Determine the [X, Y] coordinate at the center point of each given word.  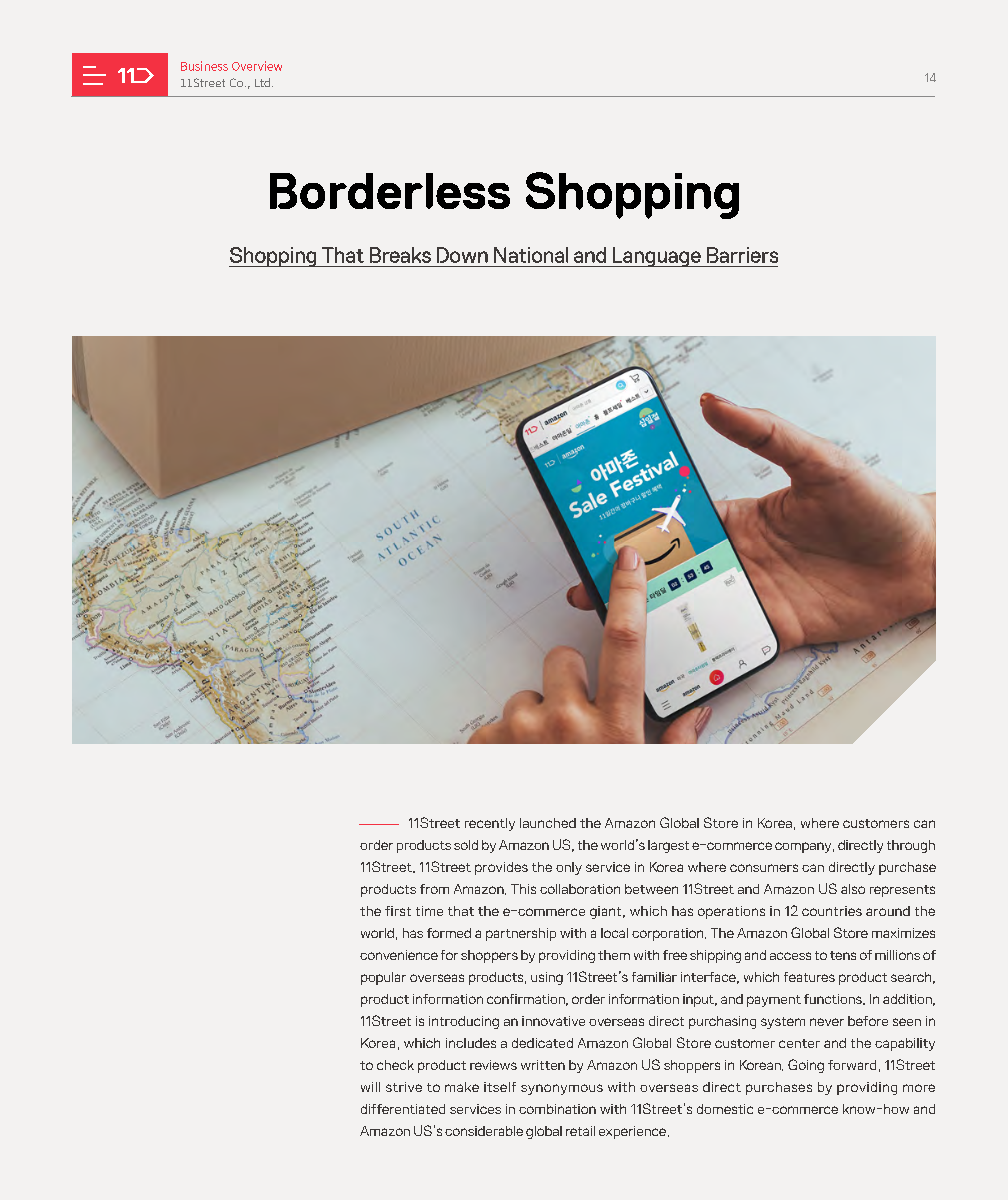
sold [466, 845]
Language [656, 257]
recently [490, 824]
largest [668, 846]
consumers [764, 868]
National [531, 255]
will [370, 1087]
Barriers [742, 255]
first [398, 911]
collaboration [580, 889]
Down [462, 255]
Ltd [262, 82]
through [911, 846]
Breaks [400, 255]
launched [548, 823]
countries [832, 911]
